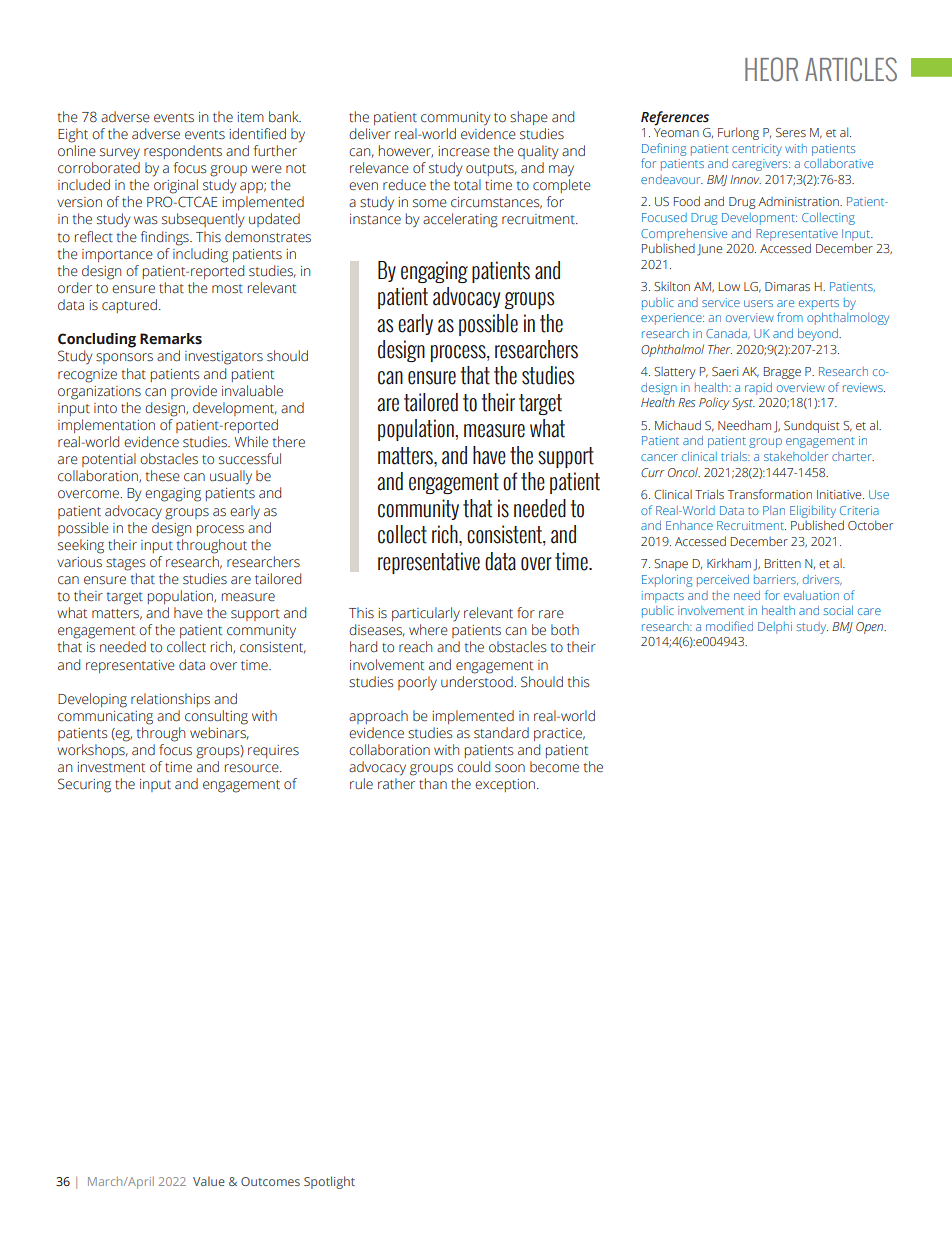 This document has width=952, height=1233. What do you see at coordinates (529, 118) in the document?
I see `shape` at bounding box center [529, 118].
